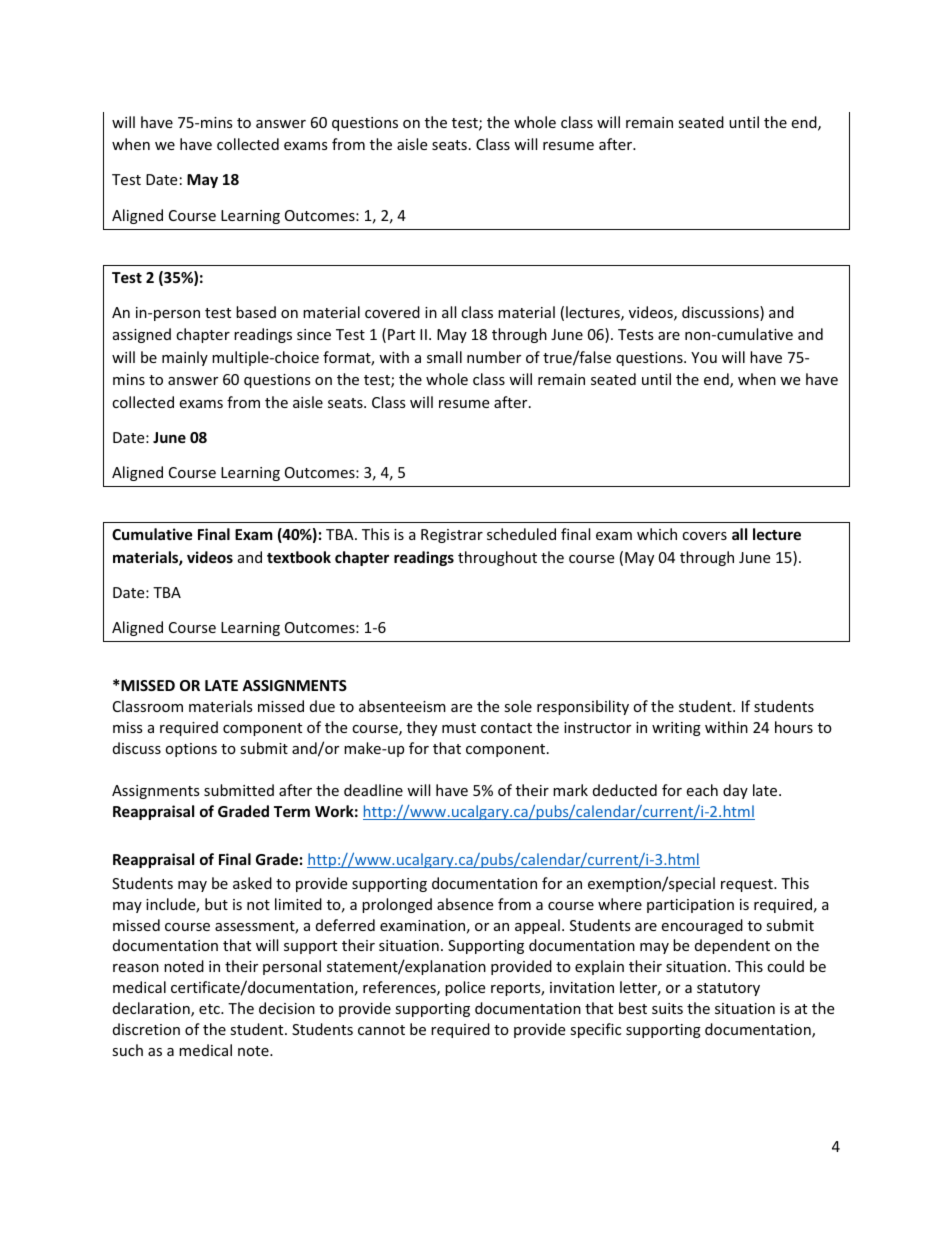 The height and width of the page is (1233, 952). What do you see at coordinates (676, 729) in the page?
I see `writing` at bounding box center [676, 729].
